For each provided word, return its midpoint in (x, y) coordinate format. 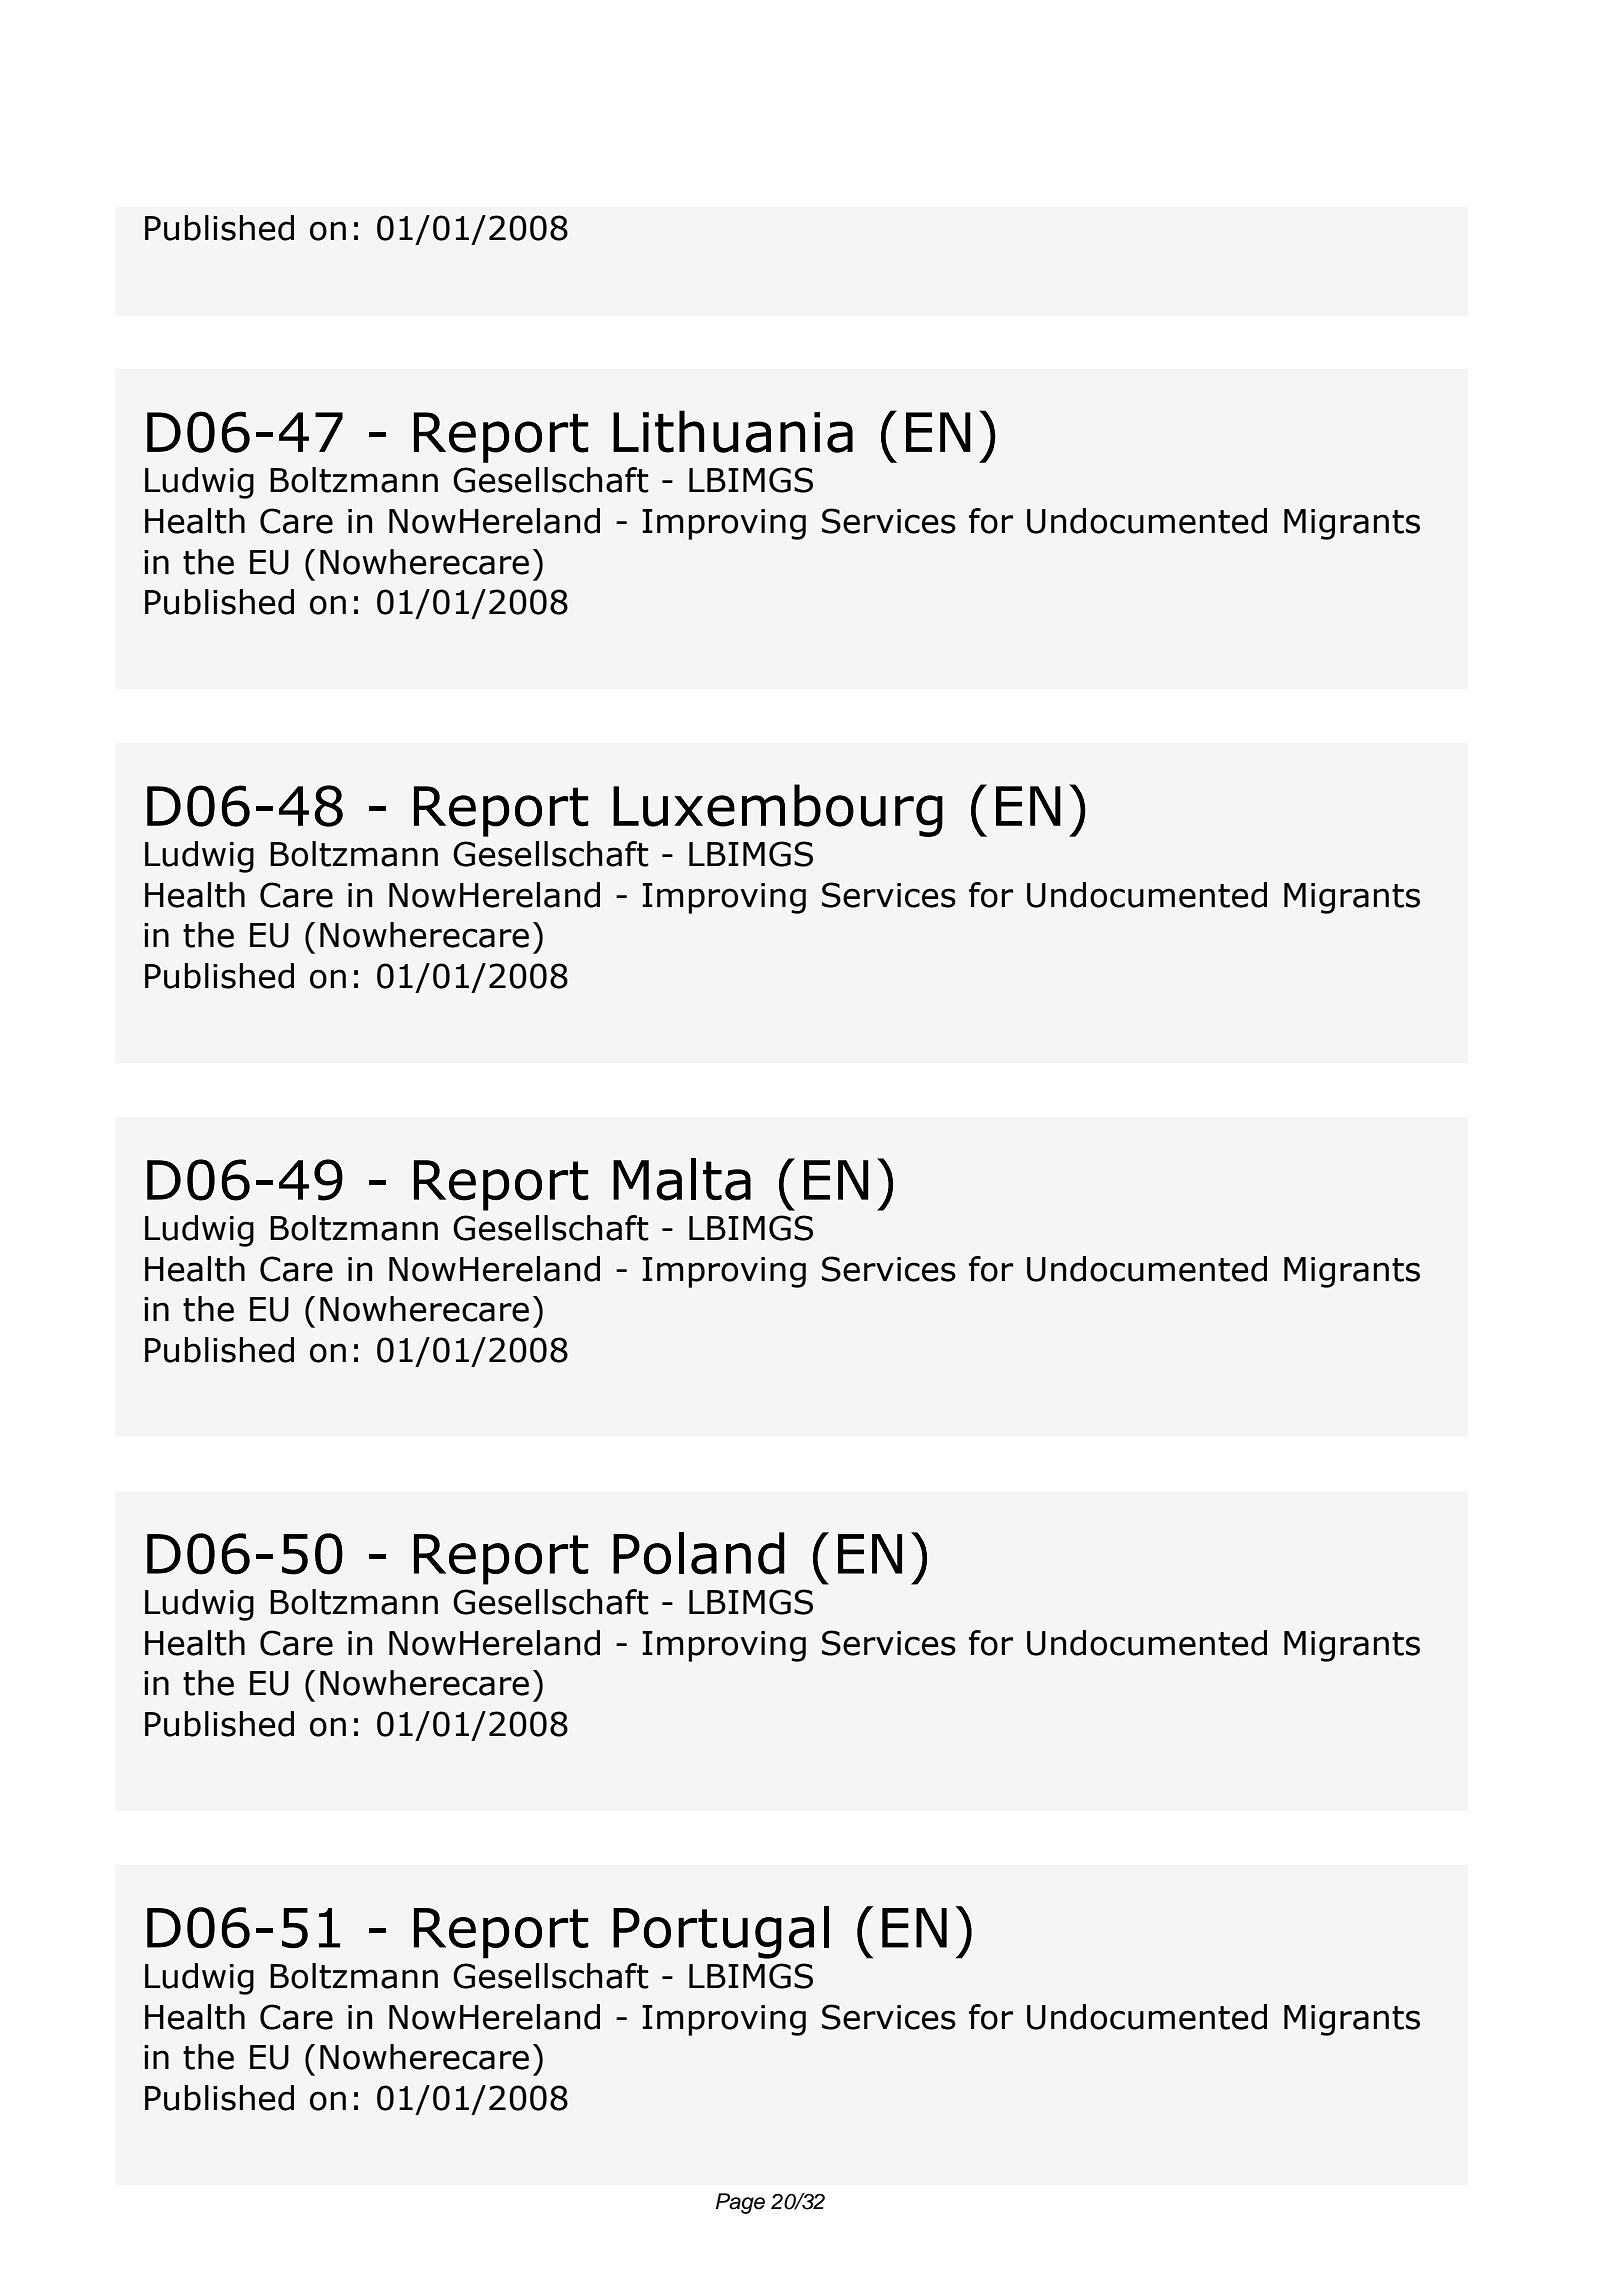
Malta (682, 1179)
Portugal (721, 1932)
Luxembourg (778, 810)
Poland (699, 1553)
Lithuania (733, 431)
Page (740, 2203)
